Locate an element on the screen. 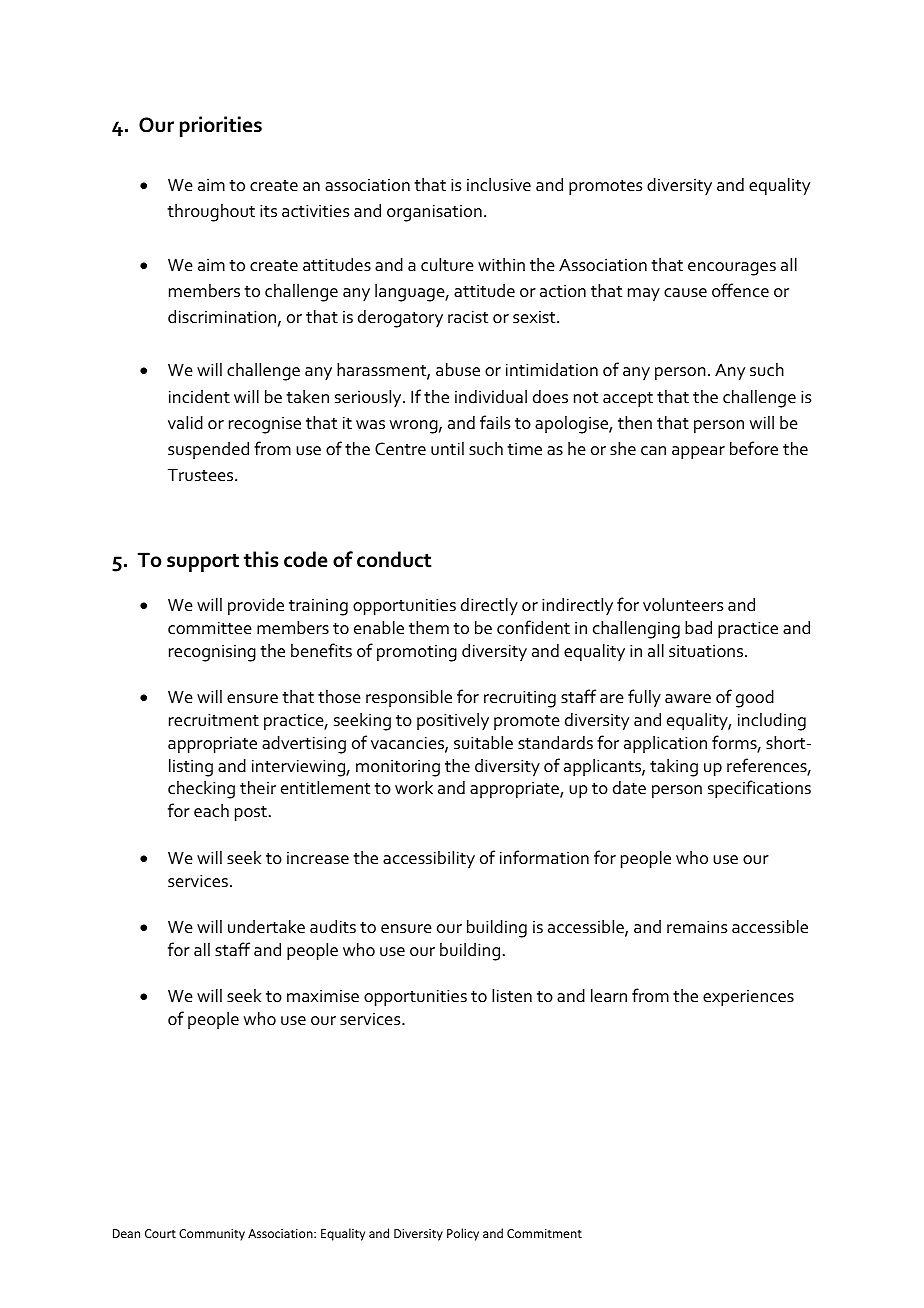  recognising is located at coordinates (212, 653).
